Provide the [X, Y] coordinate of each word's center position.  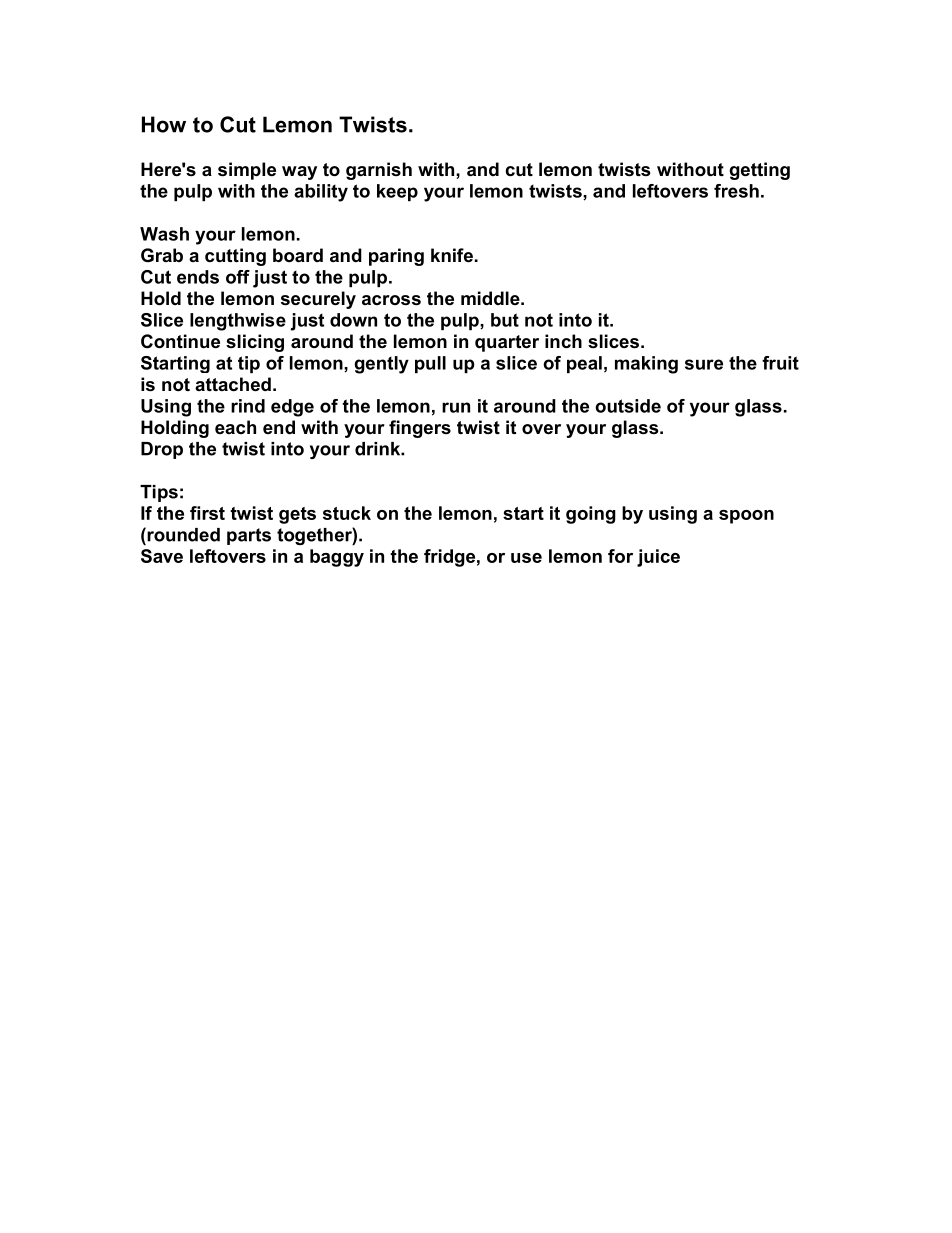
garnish [379, 171]
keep [397, 192]
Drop [162, 450]
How [164, 124]
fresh [736, 191]
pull [430, 364]
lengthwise [238, 322]
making [646, 365]
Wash [164, 234]
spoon [746, 517]
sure [704, 364]
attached [233, 384]
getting [759, 171]
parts [249, 536]
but [505, 320]
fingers [420, 429]
